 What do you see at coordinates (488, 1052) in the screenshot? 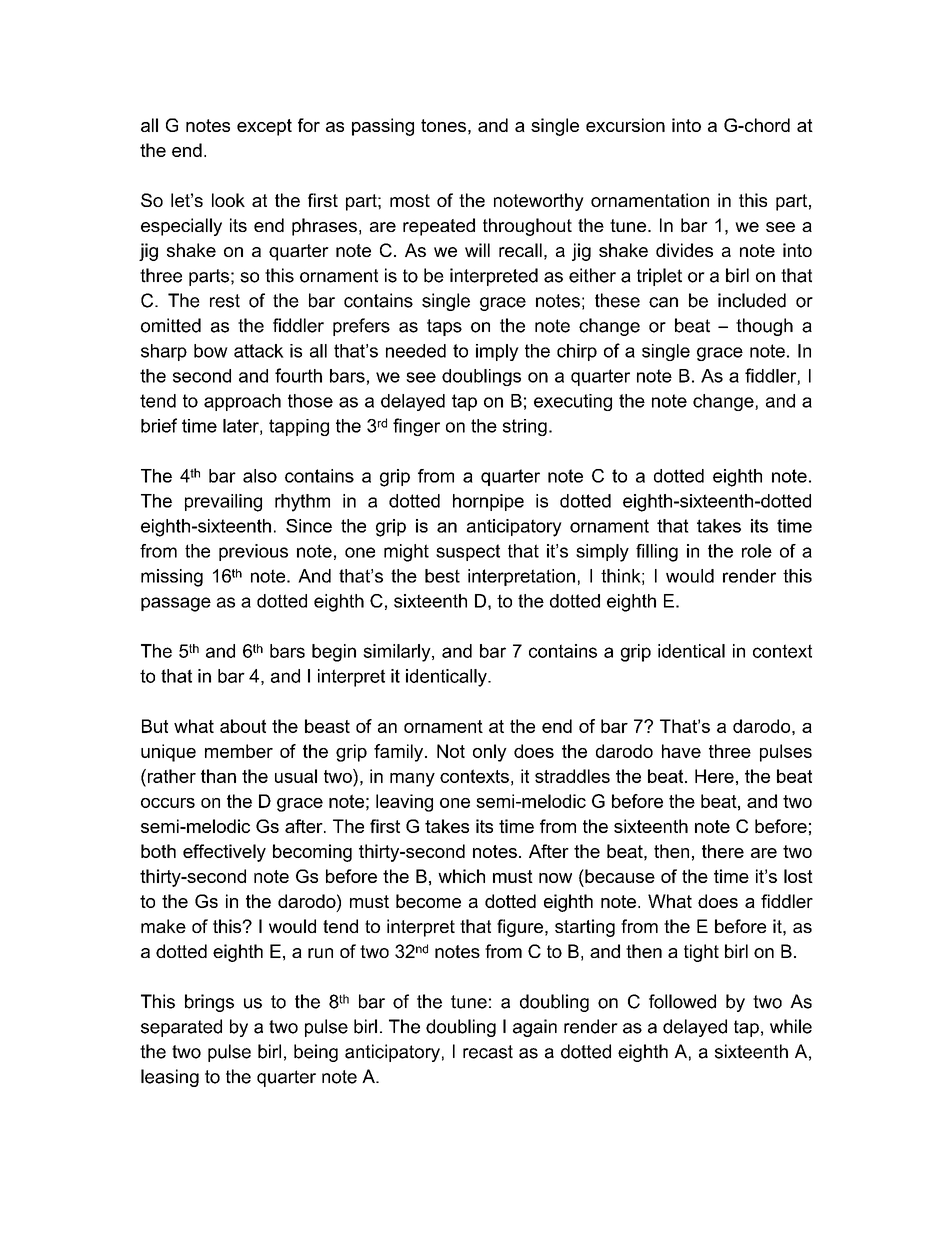
I see `recast` at bounding box center [488, 1052].
